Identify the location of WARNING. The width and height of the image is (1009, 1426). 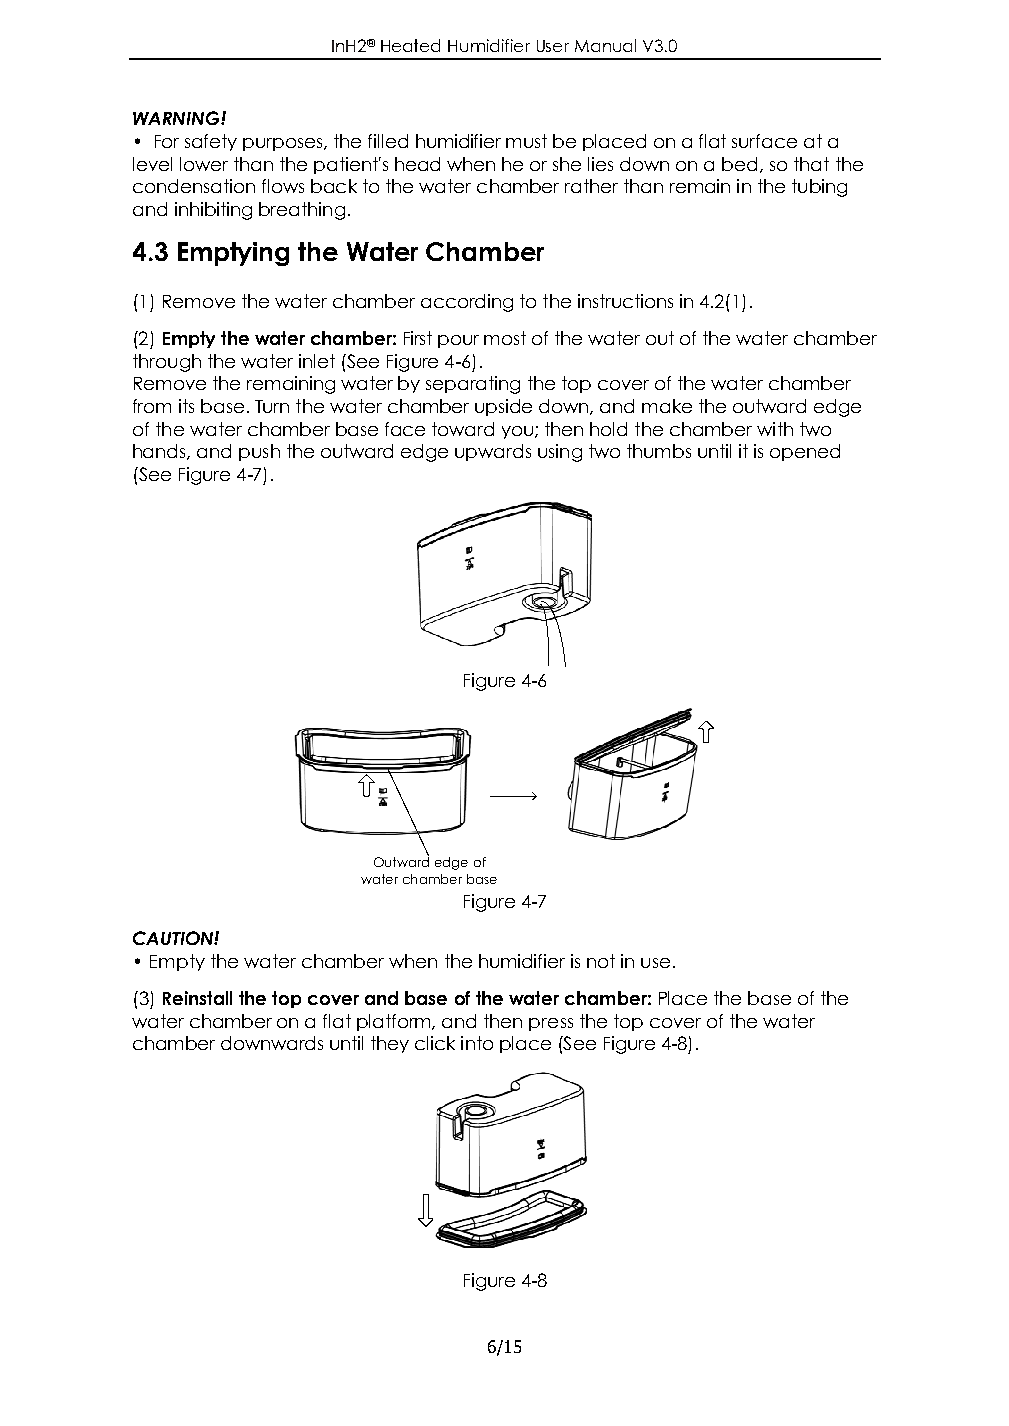
(177, 118).
